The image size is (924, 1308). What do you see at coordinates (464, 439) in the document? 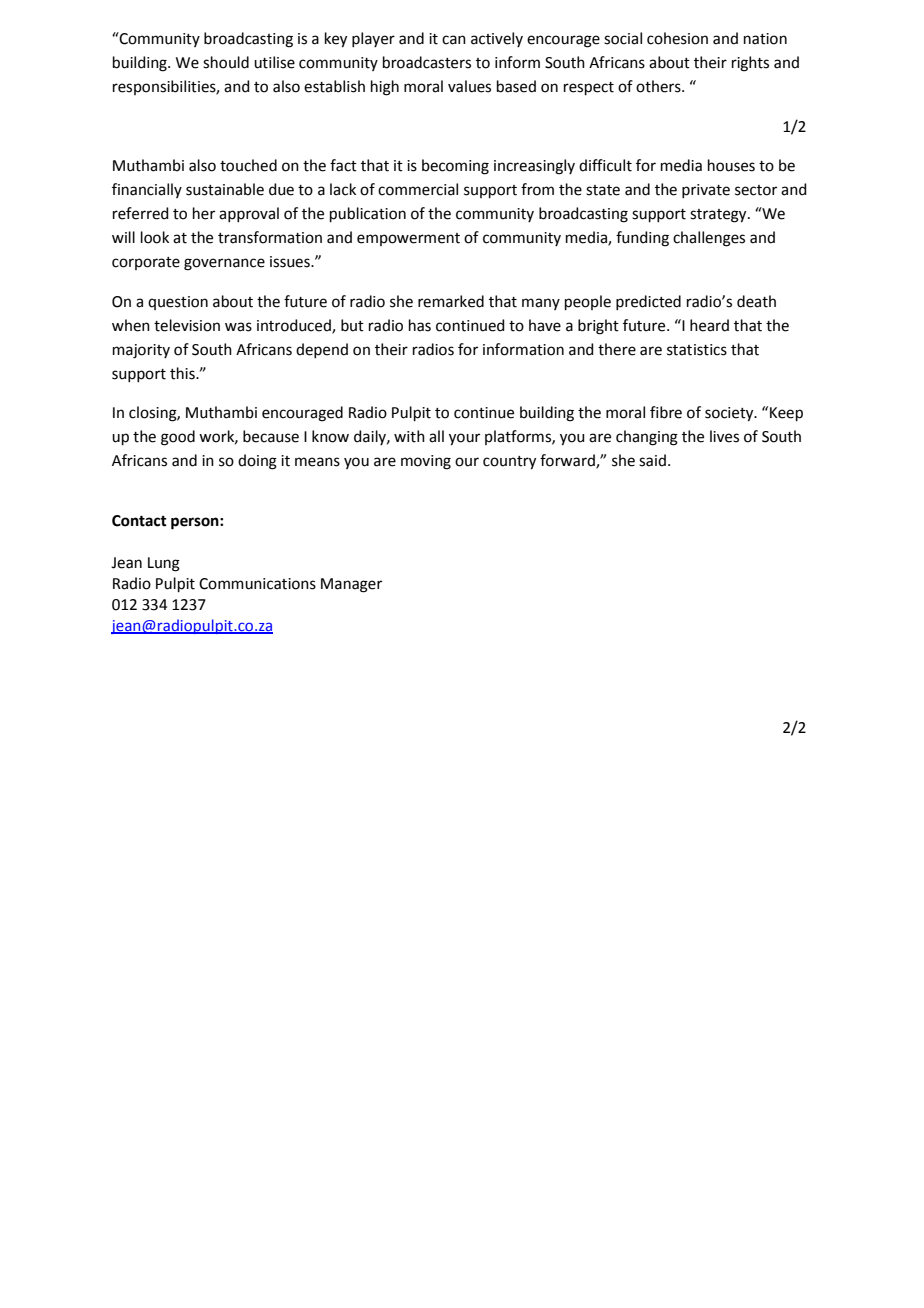
I see `your` at bounding box center [464, 439].
